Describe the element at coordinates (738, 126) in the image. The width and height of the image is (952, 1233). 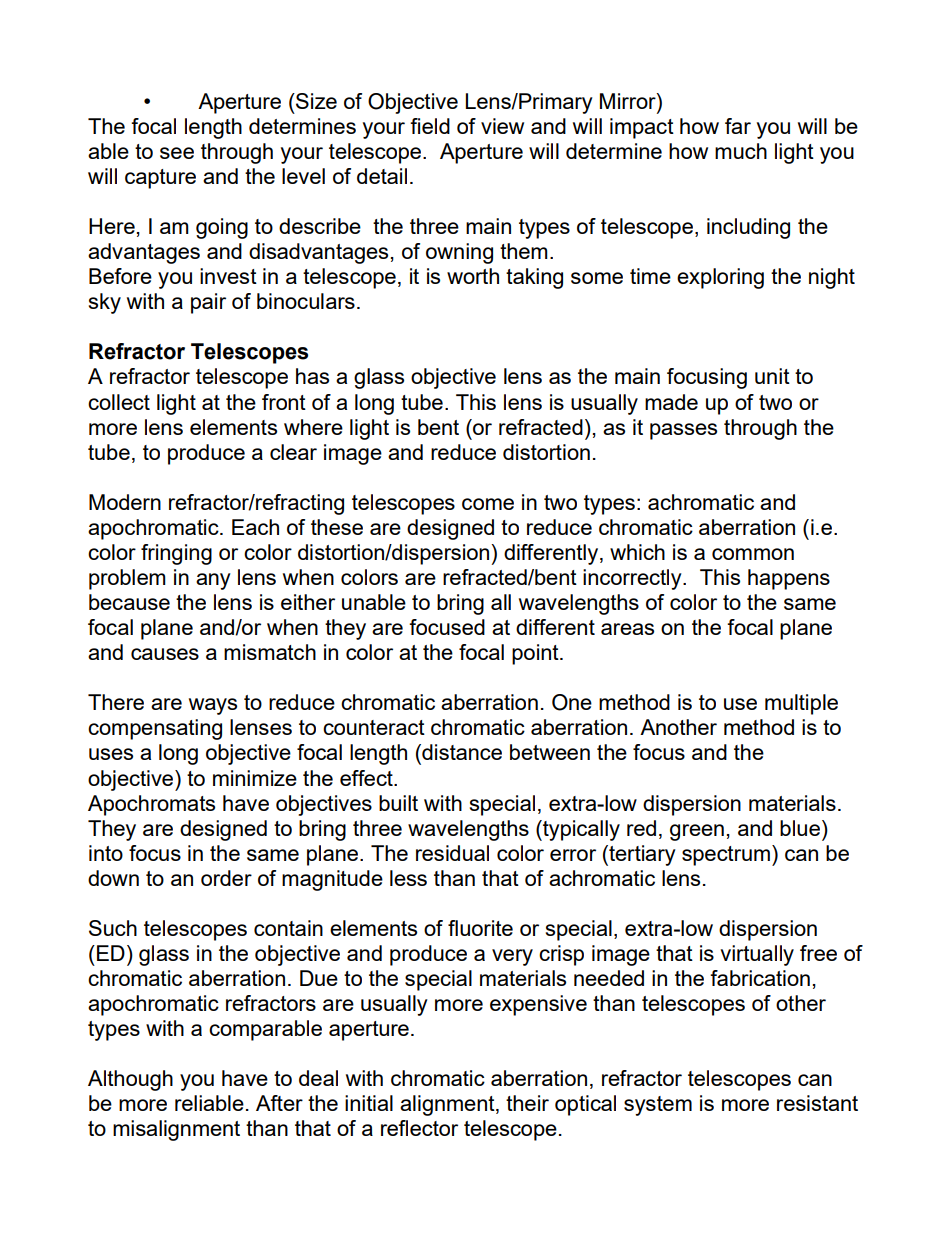
I see `far` at that location.
